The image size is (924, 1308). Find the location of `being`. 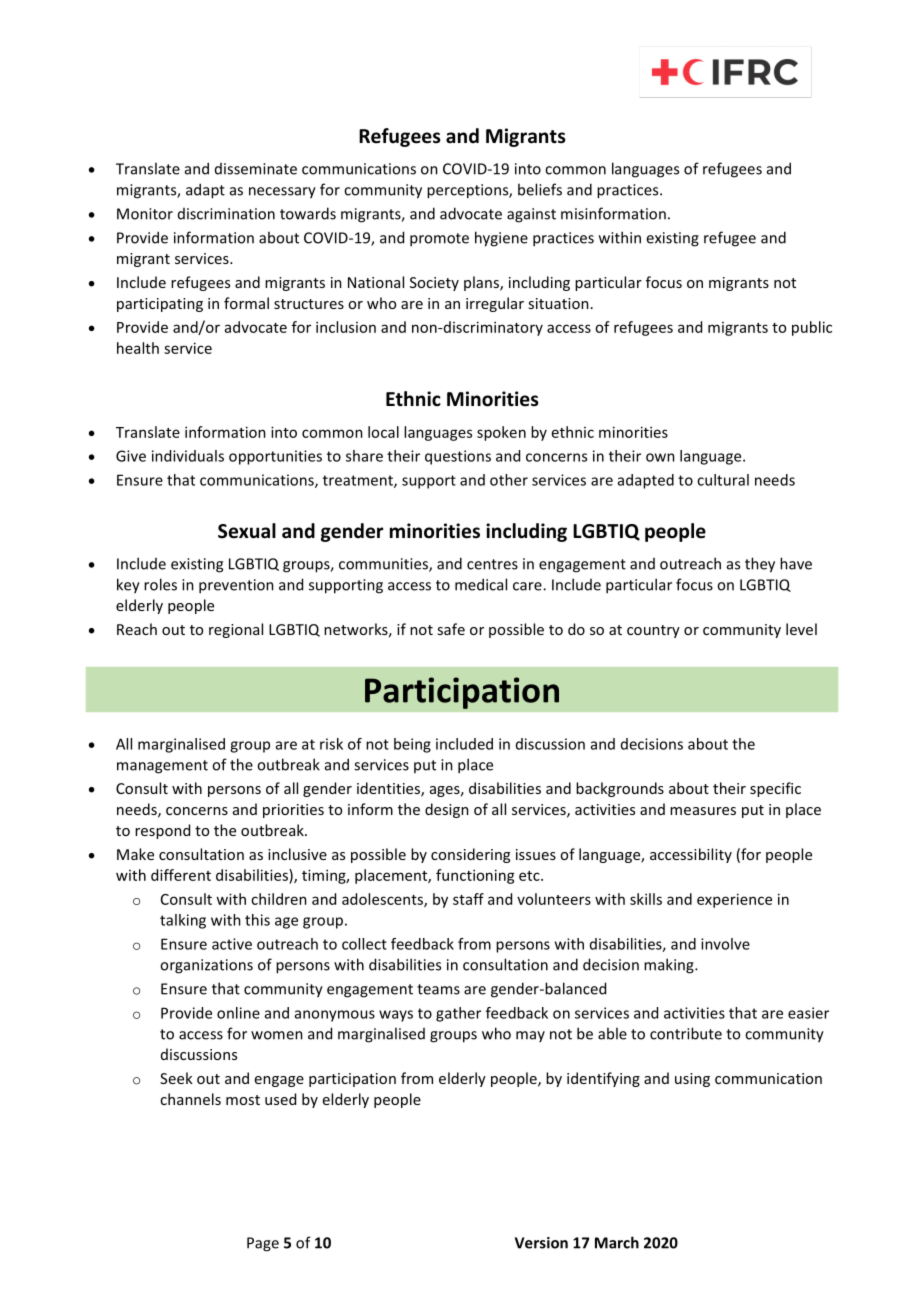

being is located at coordinates (412, 745).
